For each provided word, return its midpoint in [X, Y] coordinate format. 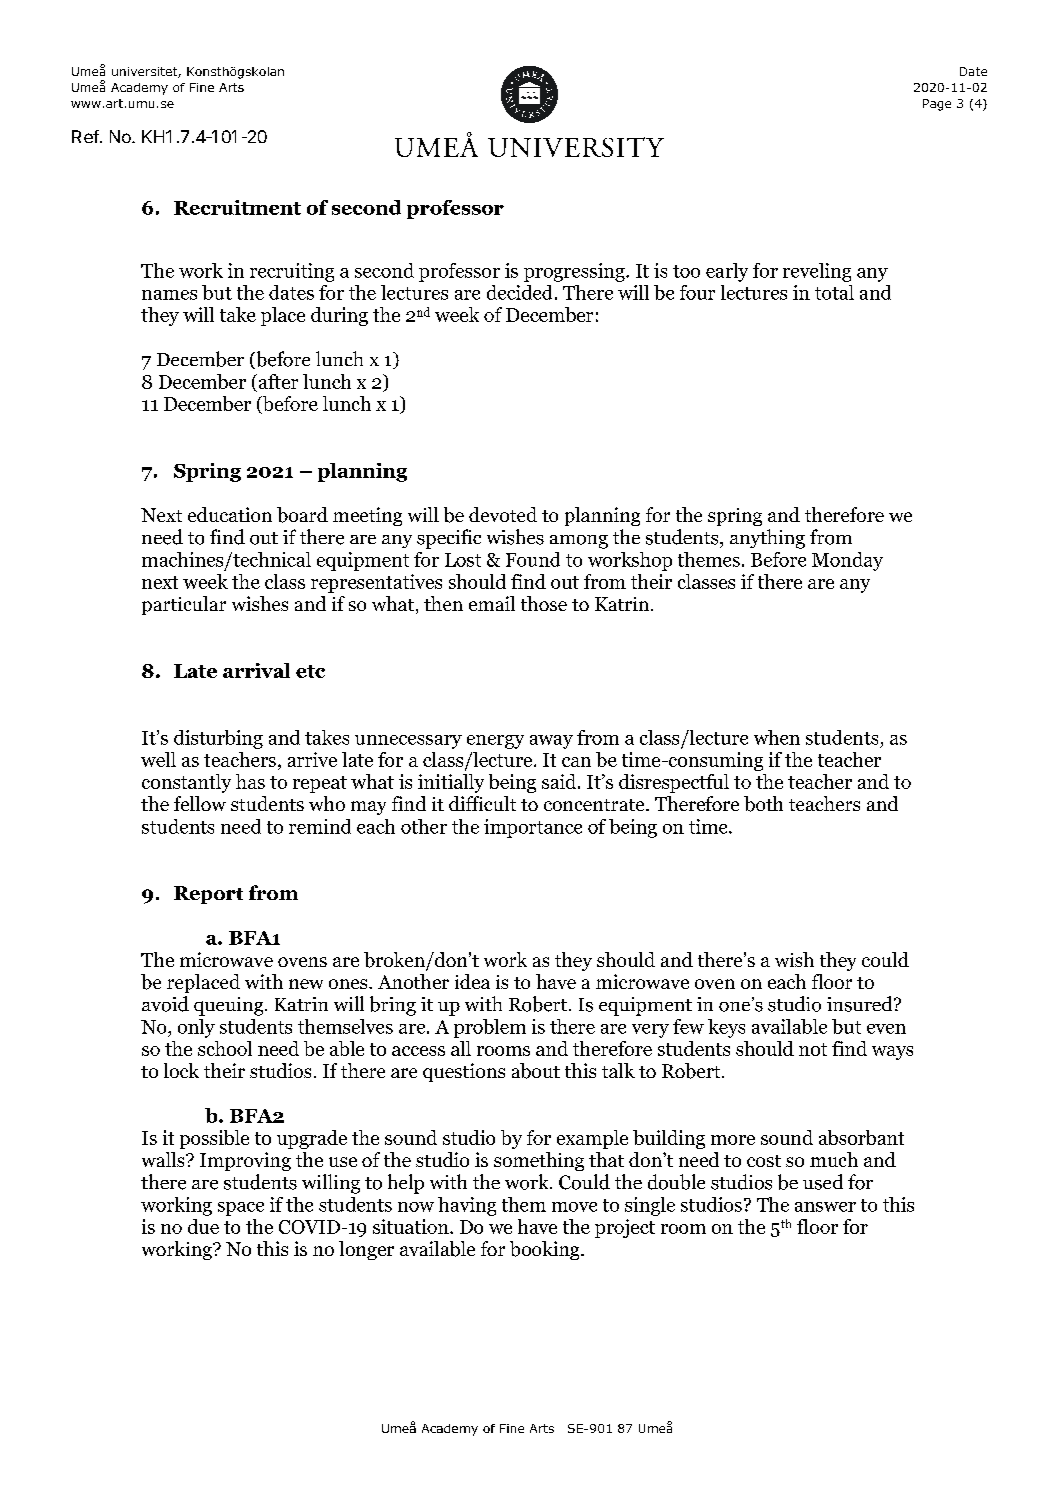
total [834, 292]
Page [937, 105]
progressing [575, 272]
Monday [847, 561]
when [777, 737]
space [241, 1209]
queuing [230, 1006]
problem [490, 1028]
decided [519, 292]
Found [533, 559]
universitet [145, 72]
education [230, 514]
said [560, 781]
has [250, 781]
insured [861, 1004]
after [277, 381]
